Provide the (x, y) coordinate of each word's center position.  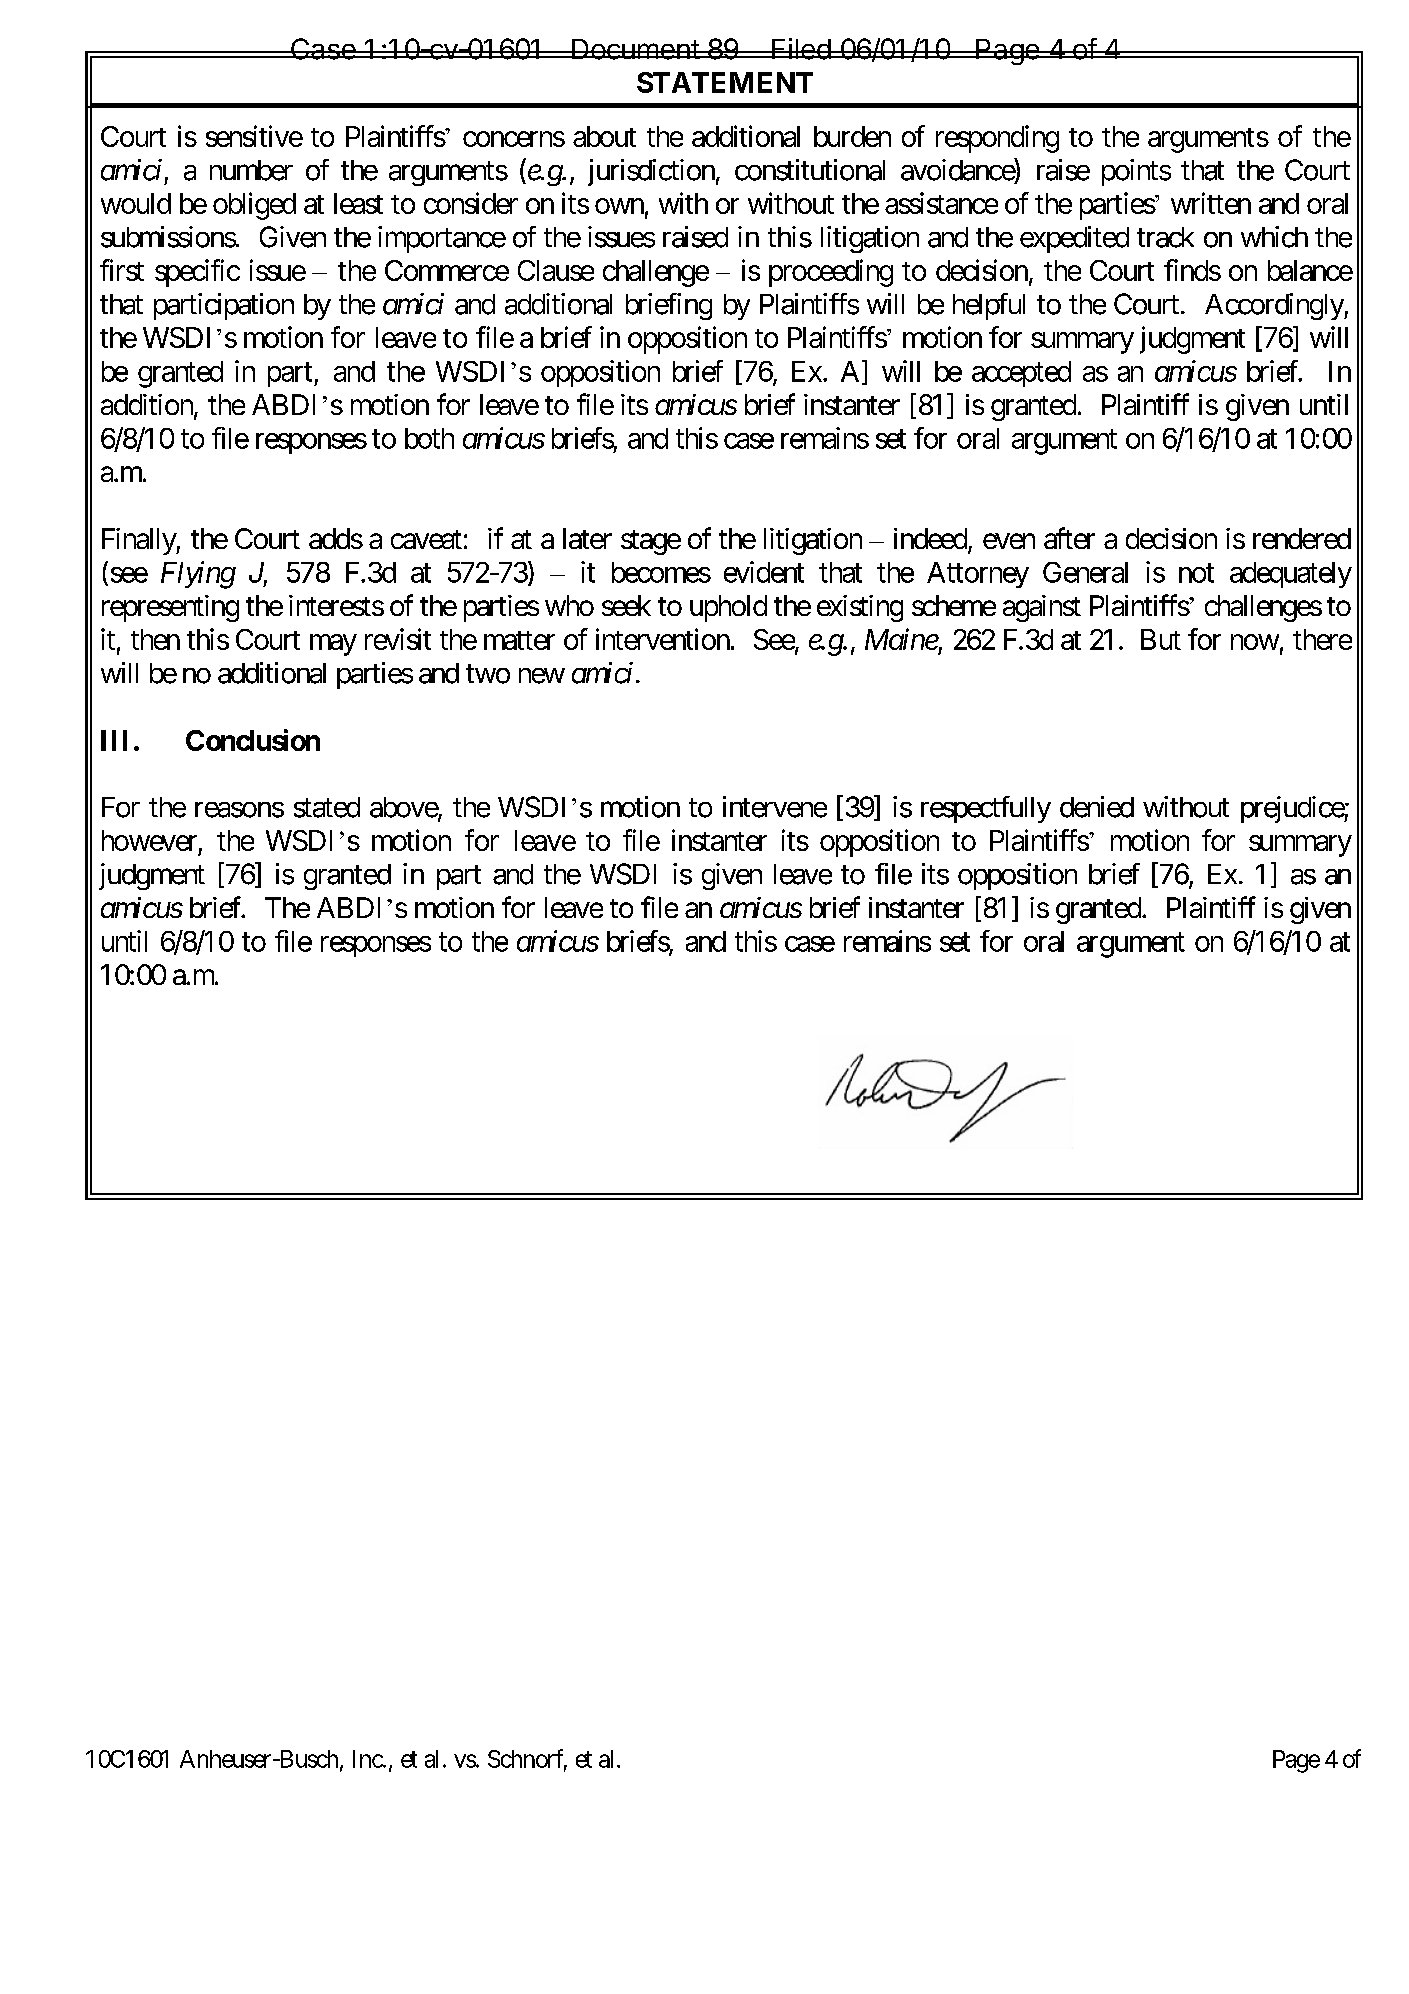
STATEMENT (725, 82)
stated (327, 807)
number (251, 170)
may (333, 645)
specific (197, 273)
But (1161, 639)
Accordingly (1275, 306)
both (429, 438)
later (587, 538)
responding (997, 139)
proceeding (831, 273)
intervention (663, 639)
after (1069, 538)
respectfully (986, 809)
